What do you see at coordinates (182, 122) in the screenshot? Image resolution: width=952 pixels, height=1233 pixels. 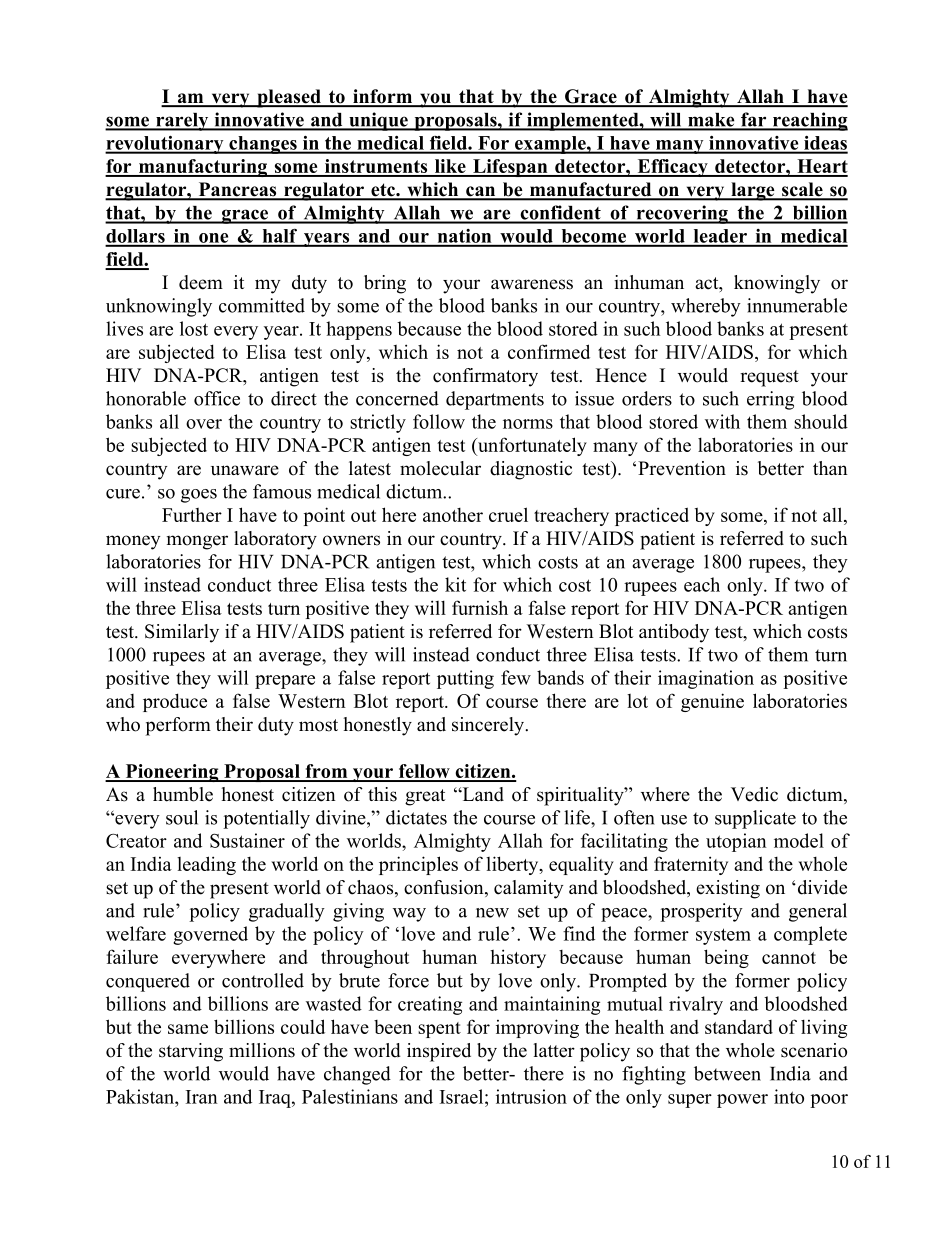 I see `rarely` at bounding box center [182, 122].
